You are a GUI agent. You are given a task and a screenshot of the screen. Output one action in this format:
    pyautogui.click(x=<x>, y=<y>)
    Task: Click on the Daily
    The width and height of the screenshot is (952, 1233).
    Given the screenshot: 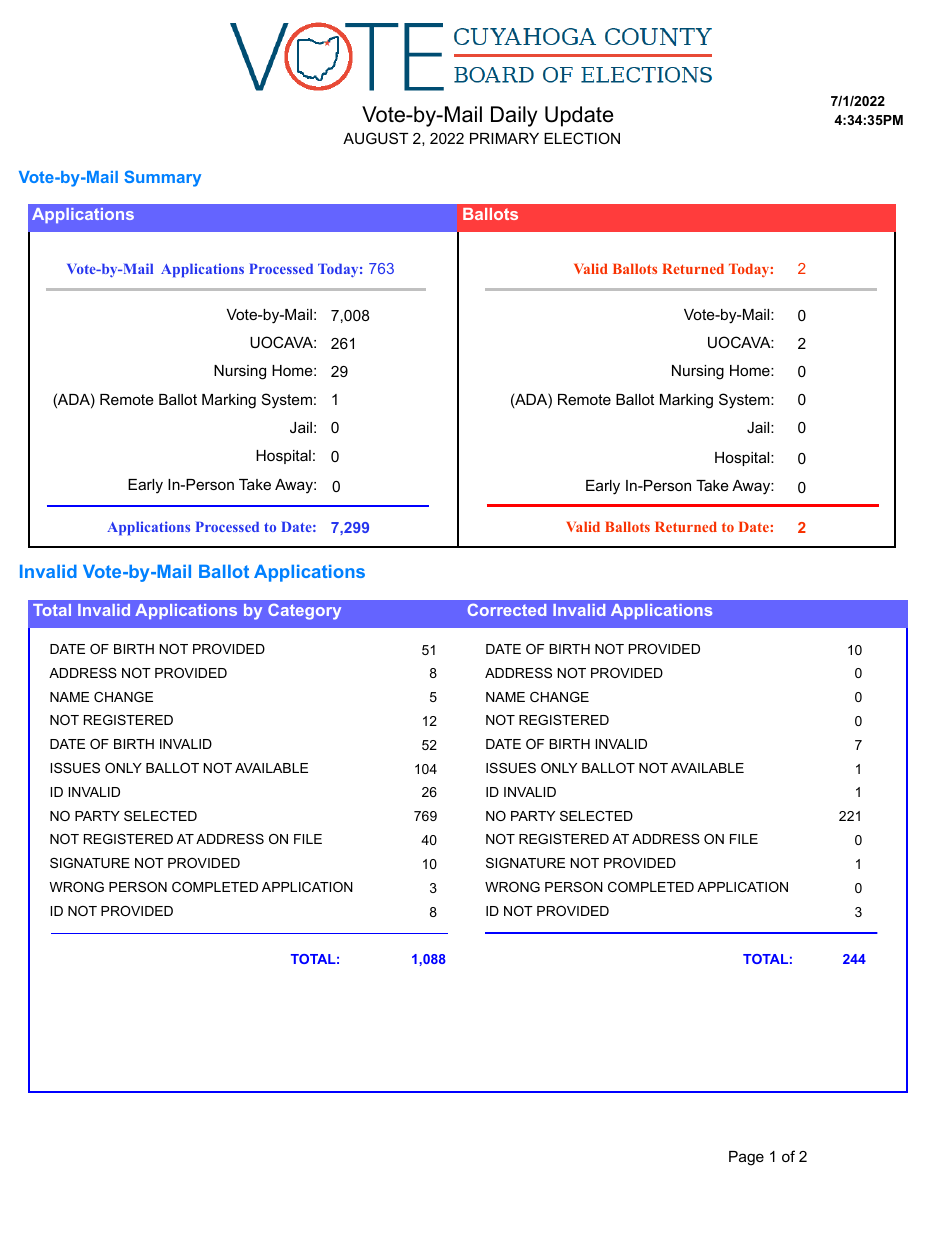 What is the action you would take?
    pyautogui.click(x=514, y=116)
